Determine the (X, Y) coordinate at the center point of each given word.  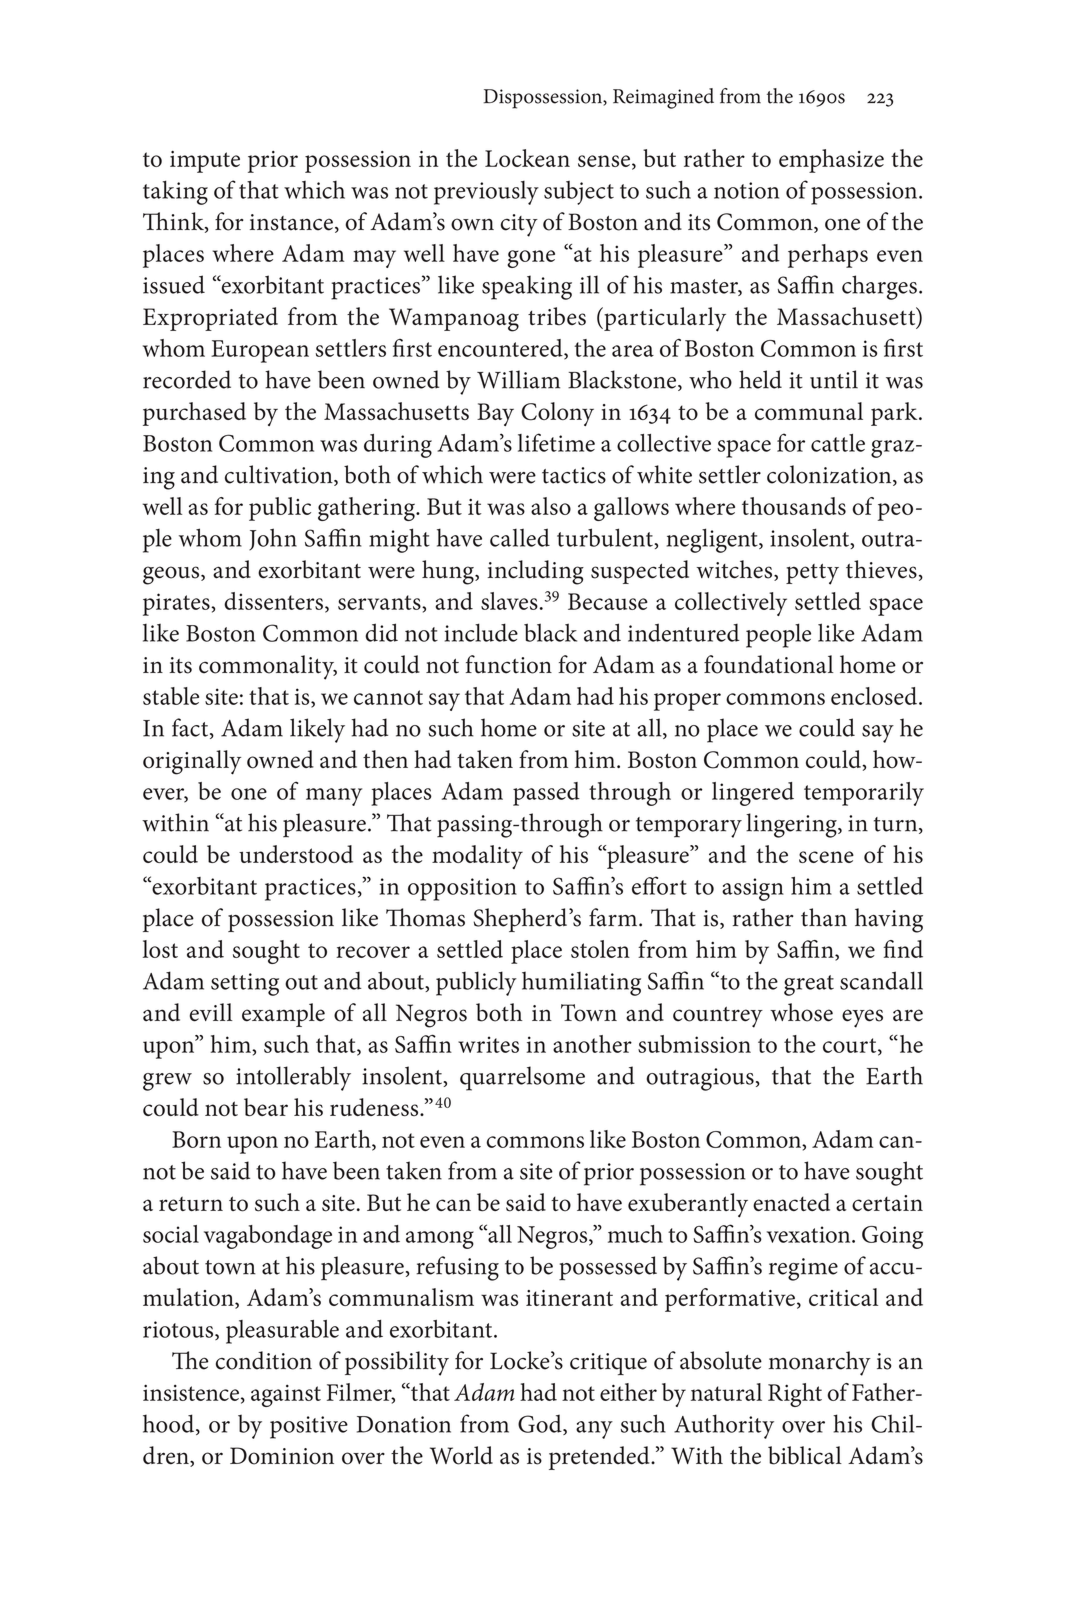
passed (546, 794)
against (286, 1395)
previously (486, 193)
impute (205, 162)
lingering (792, 825)
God (541, 1424)
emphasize (831, 161)
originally (192, 762)
